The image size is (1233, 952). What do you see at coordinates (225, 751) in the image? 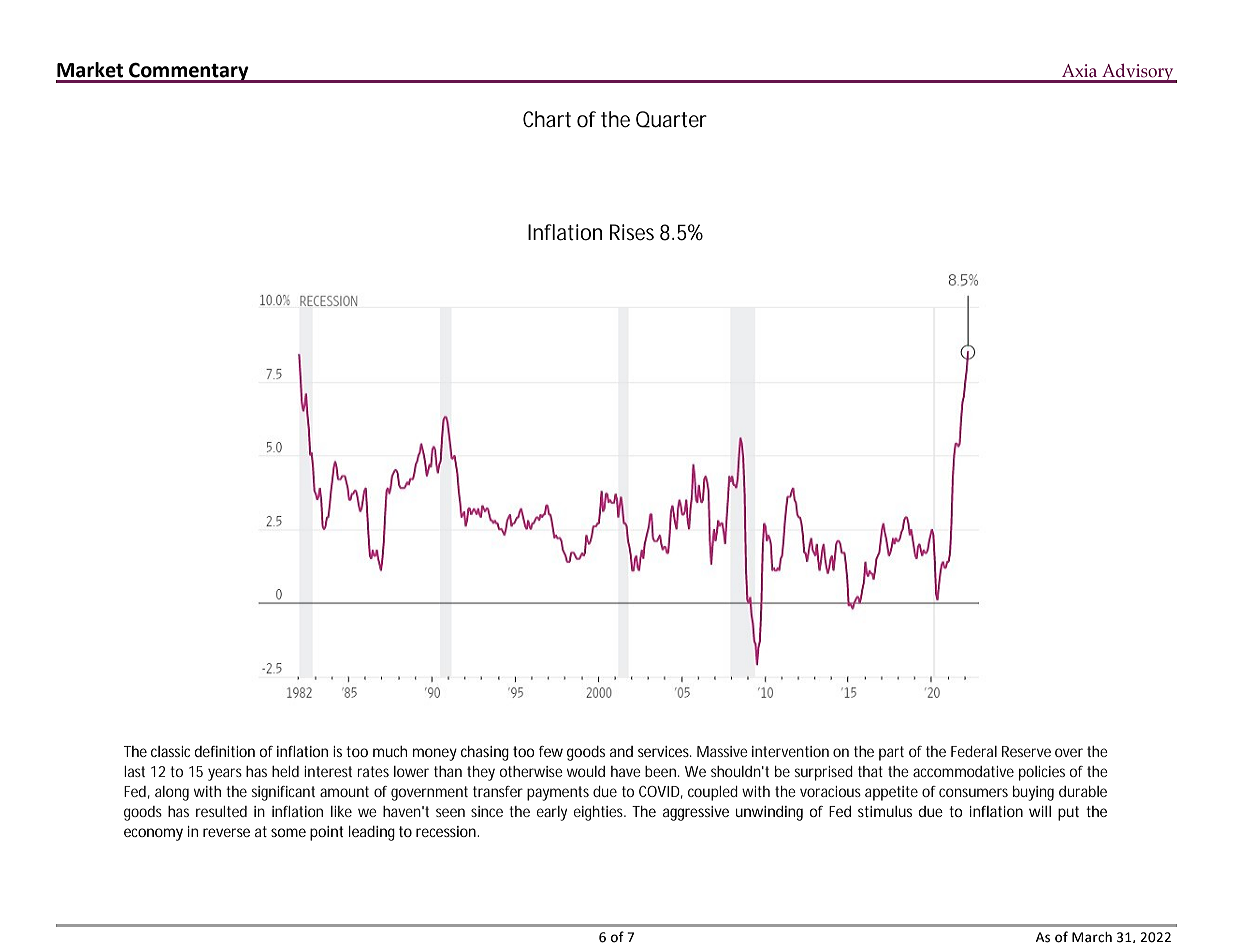
I see `definition` at bounding box center [225, 751].
